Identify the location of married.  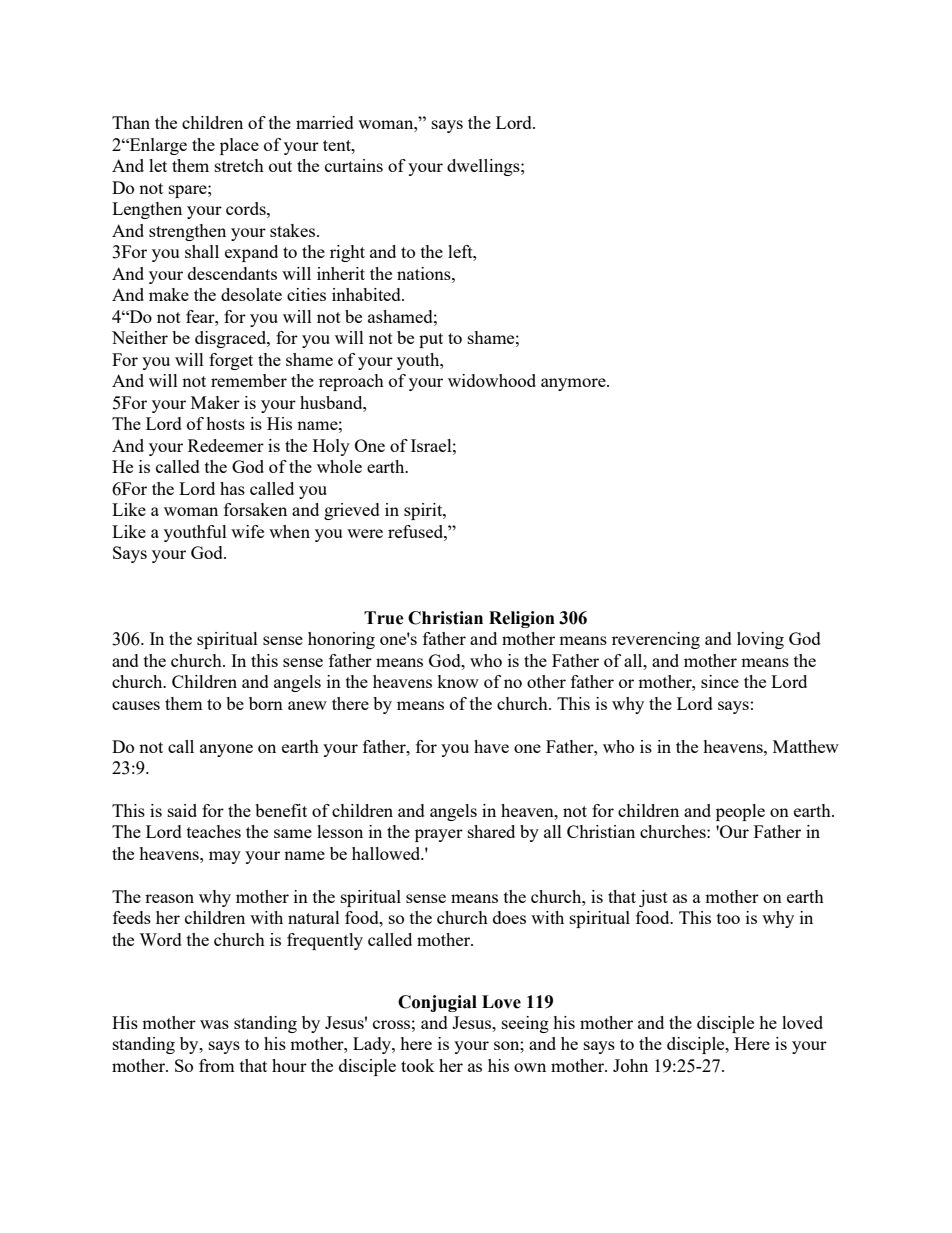
(325, 122).
